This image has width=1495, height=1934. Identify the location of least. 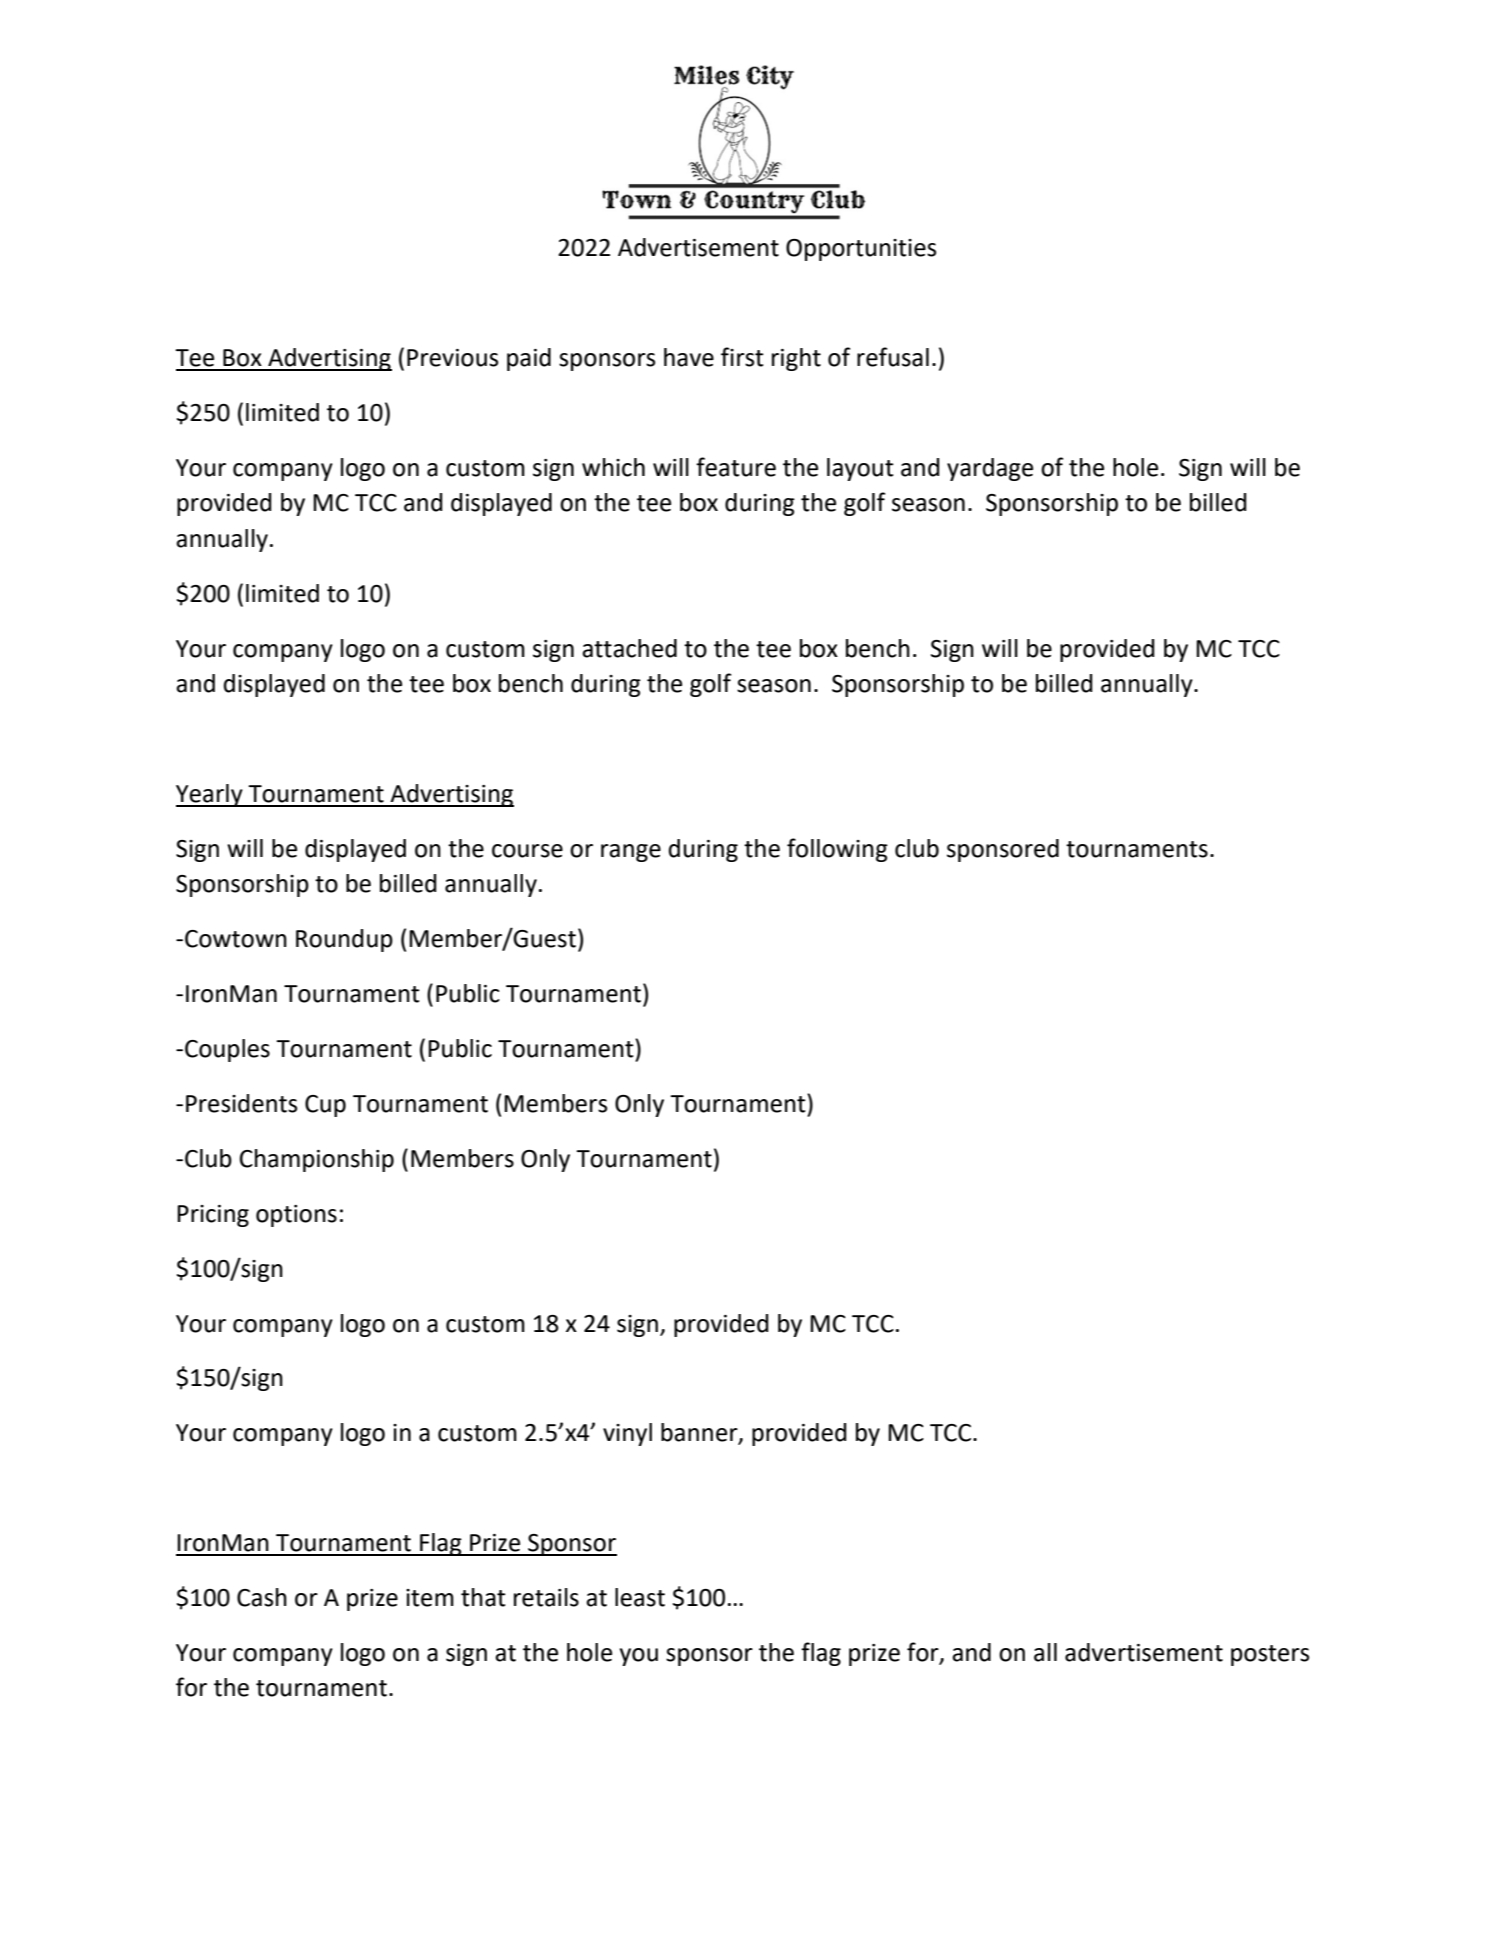
(640, 1597).
